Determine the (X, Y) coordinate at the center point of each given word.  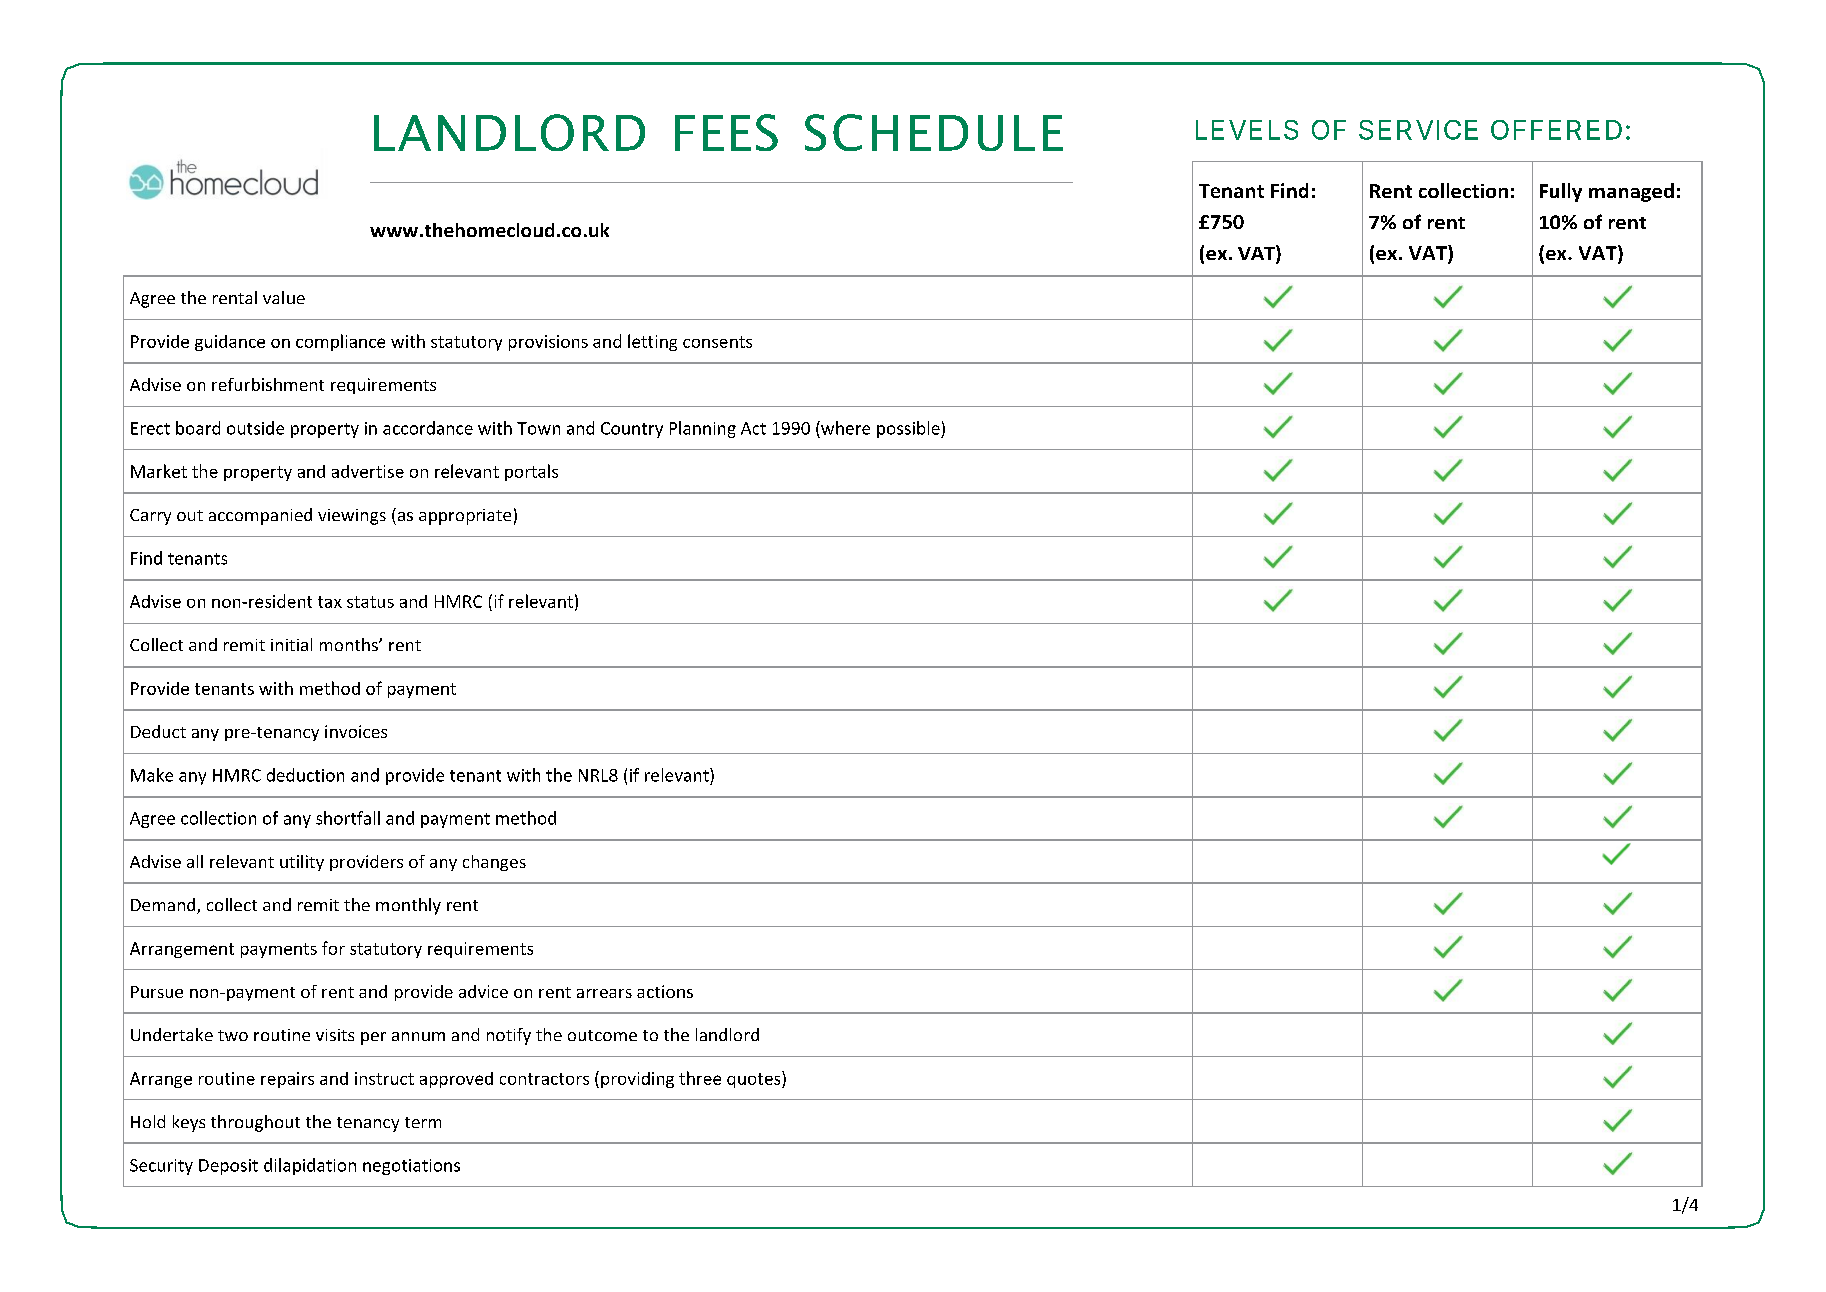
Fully (1561, 192)
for (333, 948)
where (844, 428)
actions (665, 991)
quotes (755, 1079)
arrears (604, 993)
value (284, 297)
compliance (340, 342)
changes (494, 863)
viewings (352, 517)
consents (717, 342)
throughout (255, 1123)
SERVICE (1418, 130)
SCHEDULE (934, 132)
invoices (356, 731)
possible (909, 429)
